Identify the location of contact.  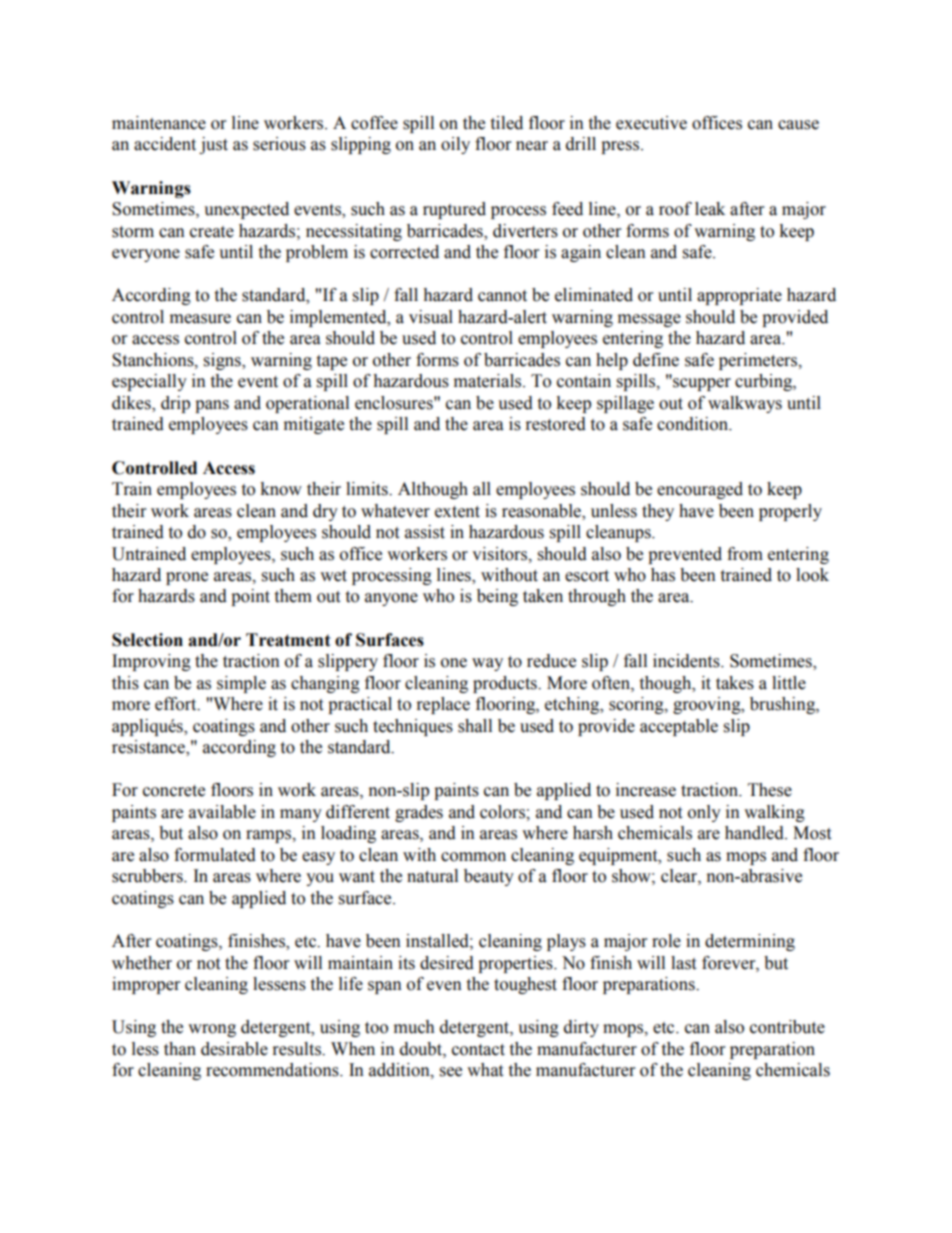
(478, 1050).
